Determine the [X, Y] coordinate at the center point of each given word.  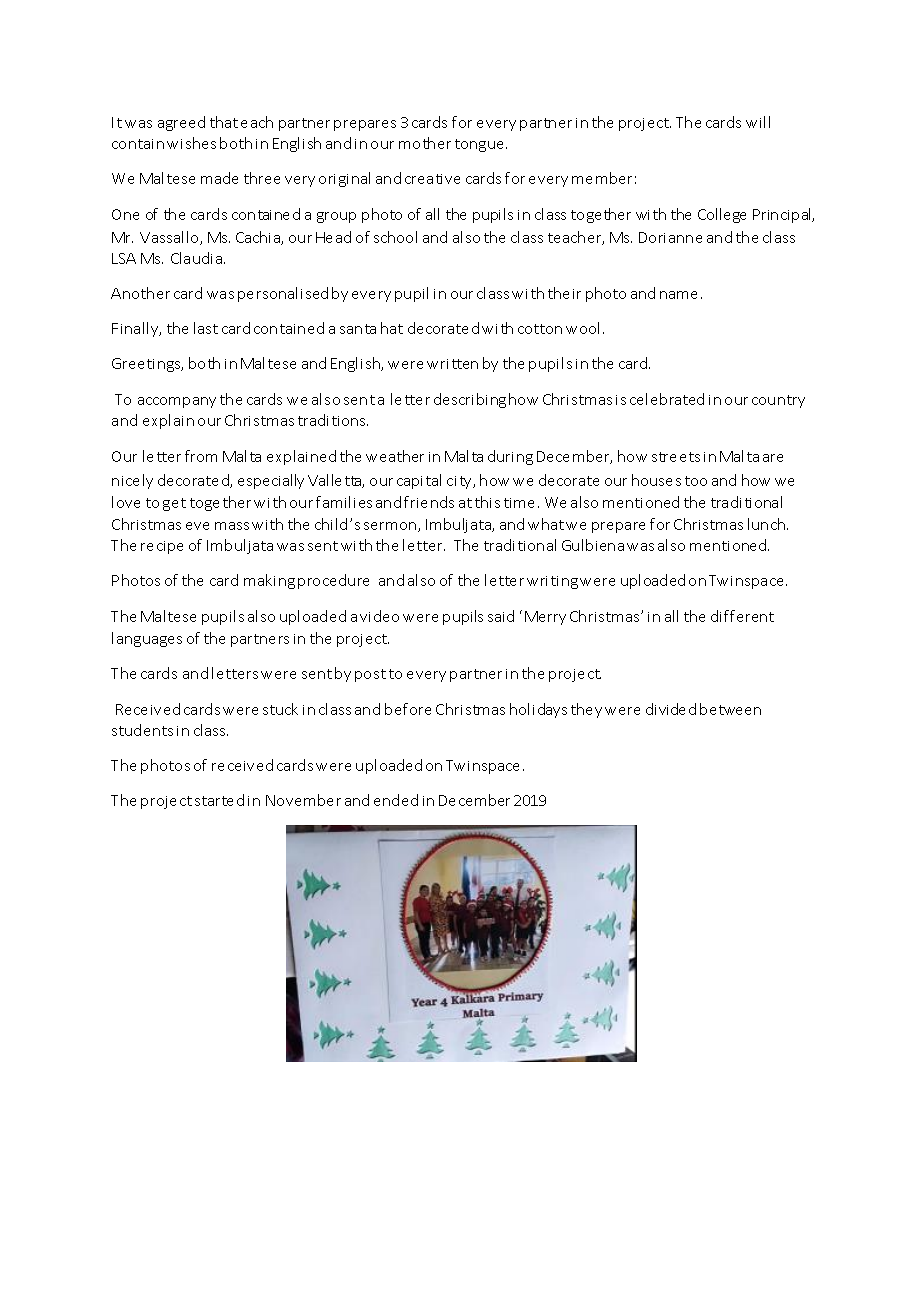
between [730, 709]
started [219, 800]
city [461, 482]
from [201, 456]
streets [676, 457]
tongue [481, 145]
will [758, 122]
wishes [191, 143]
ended [396, 800]
